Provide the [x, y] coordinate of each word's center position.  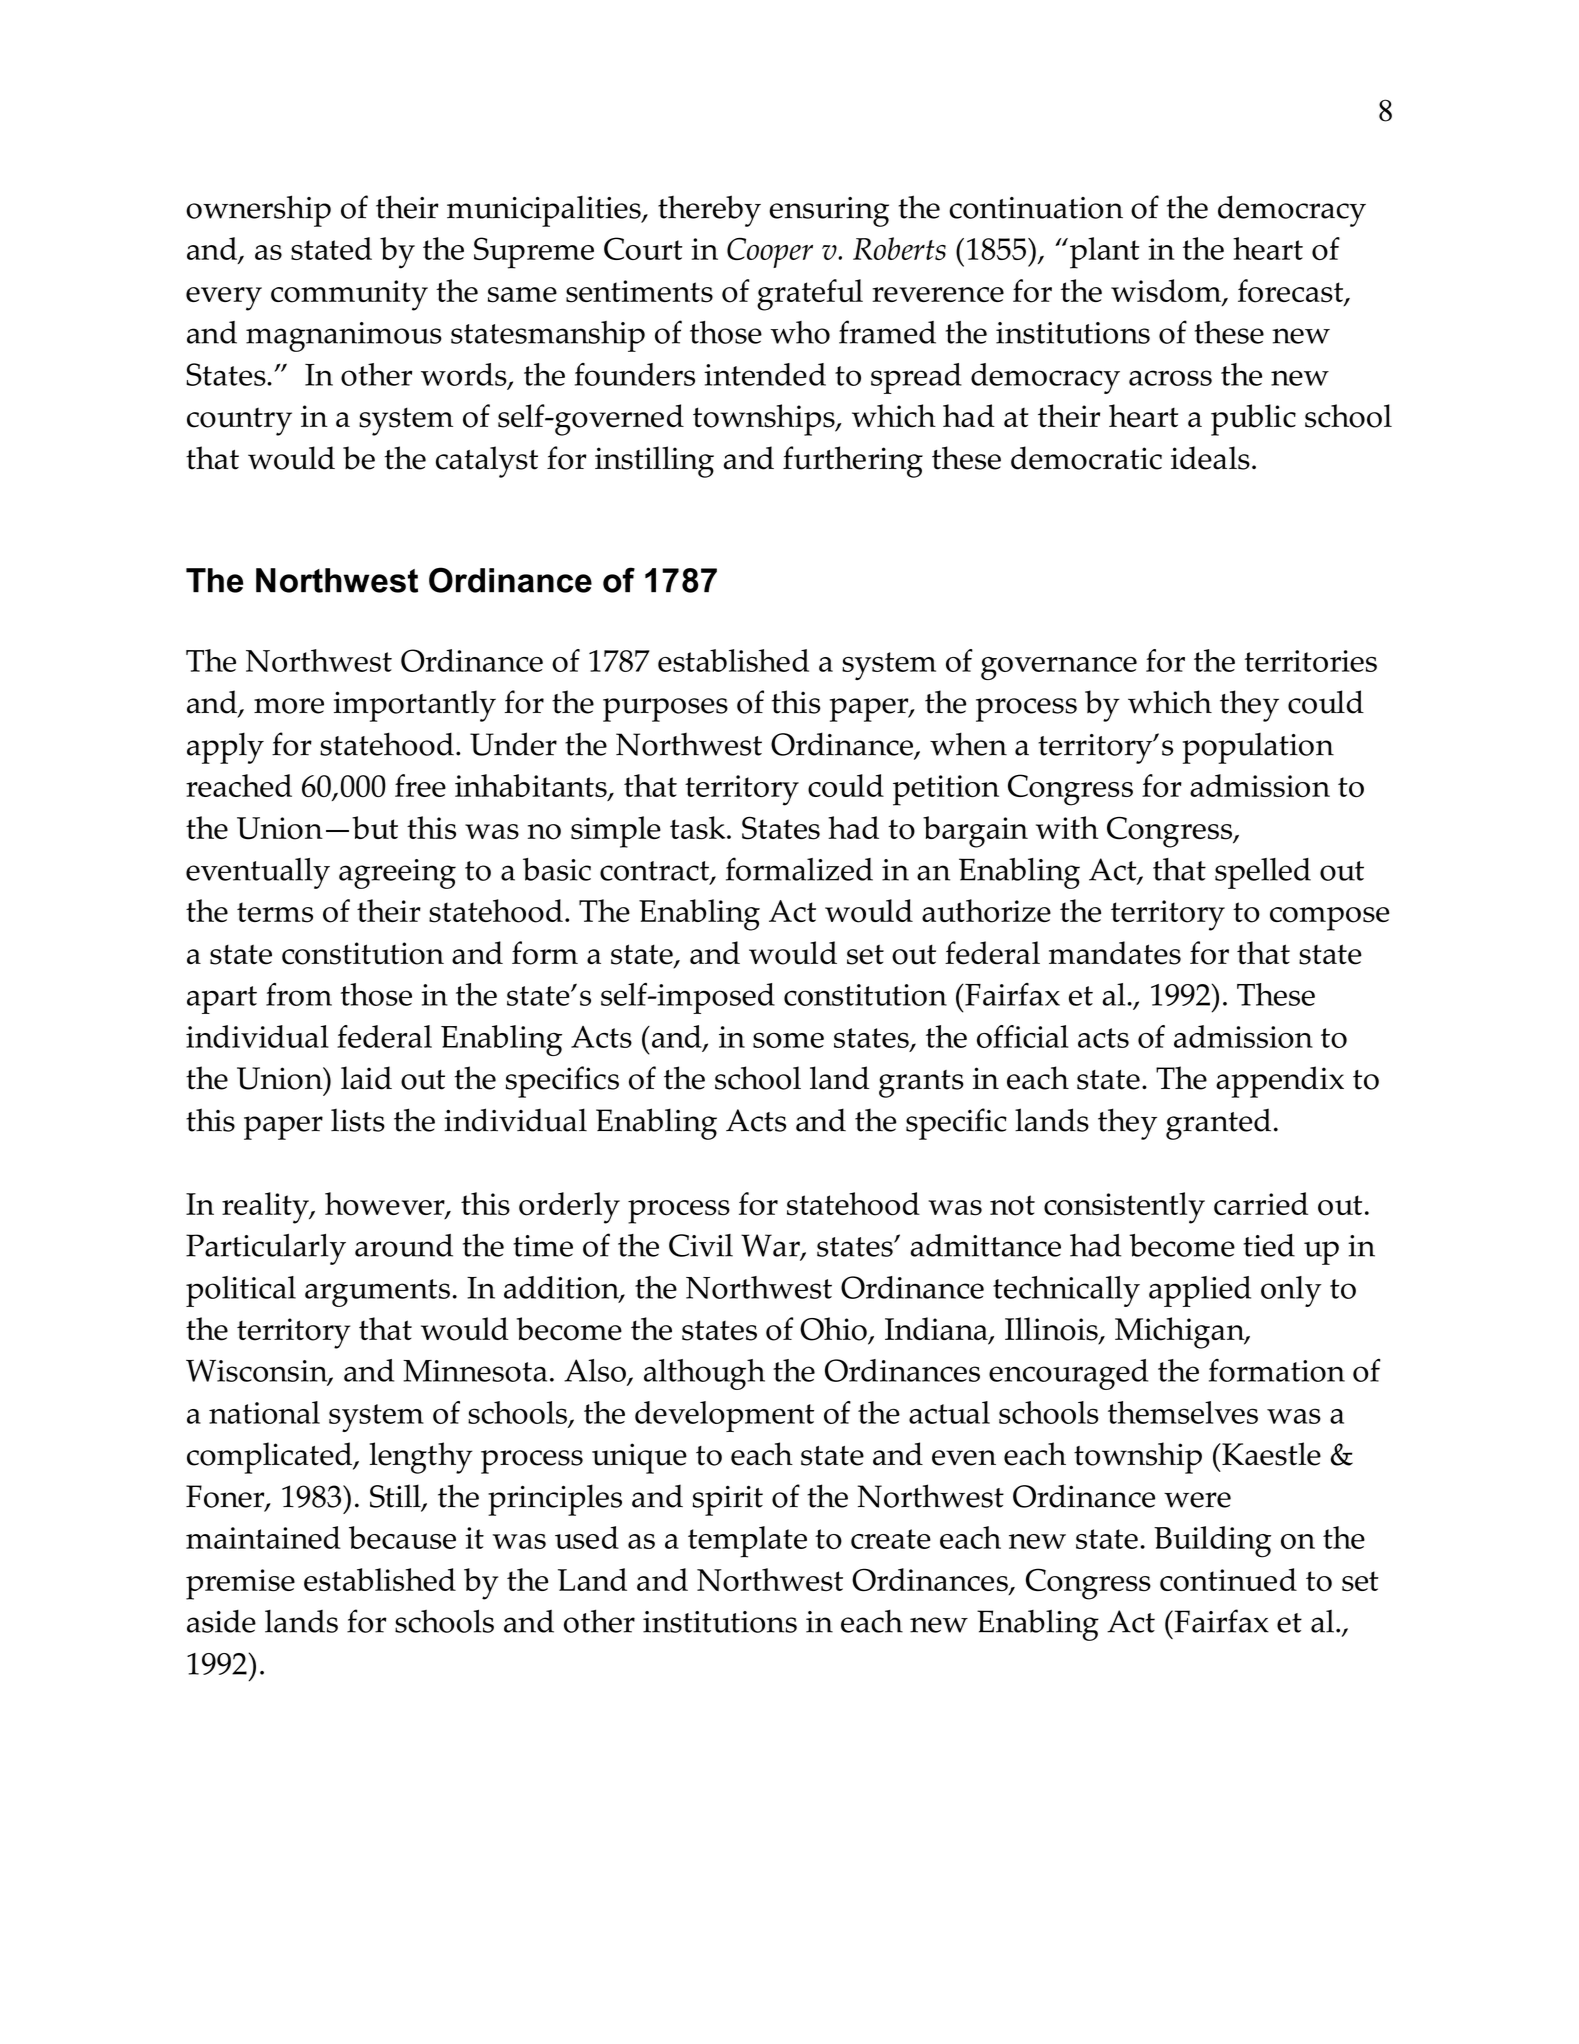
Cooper [770, 252]
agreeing [397, 874]
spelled [1263, 873]
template [747, 1542]
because [402, 1537]
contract [655, 872]
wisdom [1167, 292]
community [349, 295]
